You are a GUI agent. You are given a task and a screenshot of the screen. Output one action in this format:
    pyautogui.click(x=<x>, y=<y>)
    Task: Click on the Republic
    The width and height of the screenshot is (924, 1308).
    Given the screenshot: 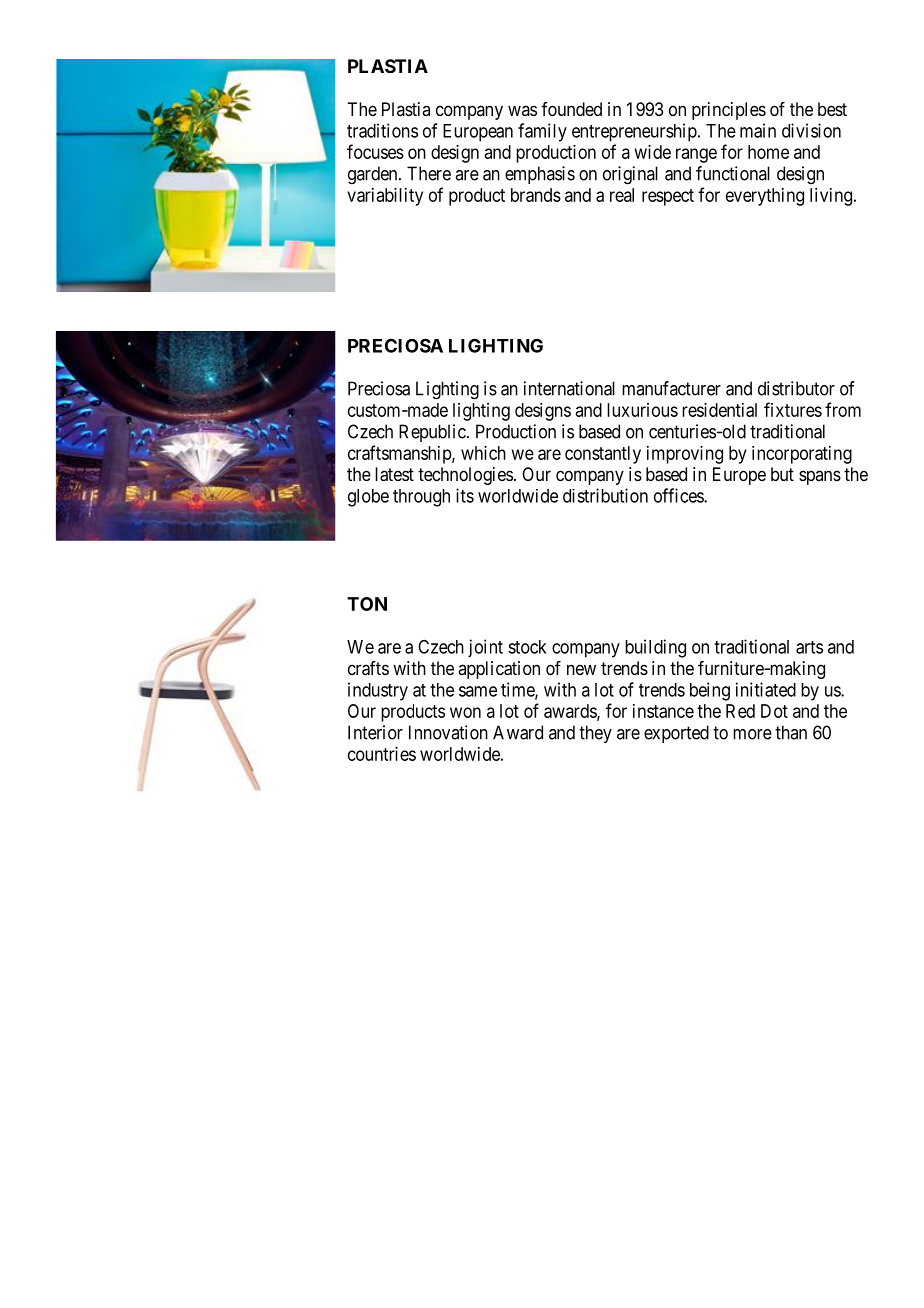 What is the action you would take?
    pyautogui.click(x=432, y=433)
